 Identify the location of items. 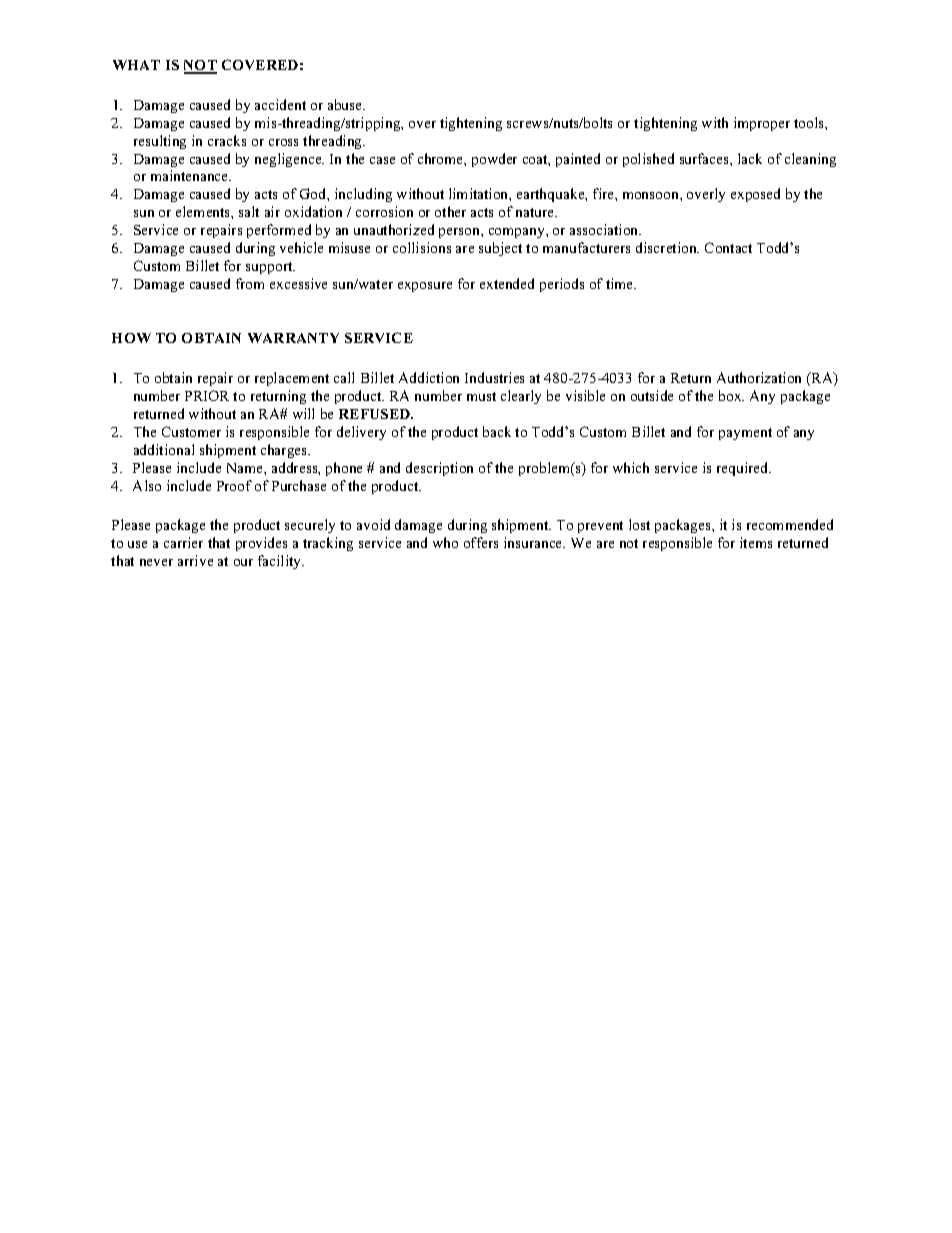
(756, 542).
